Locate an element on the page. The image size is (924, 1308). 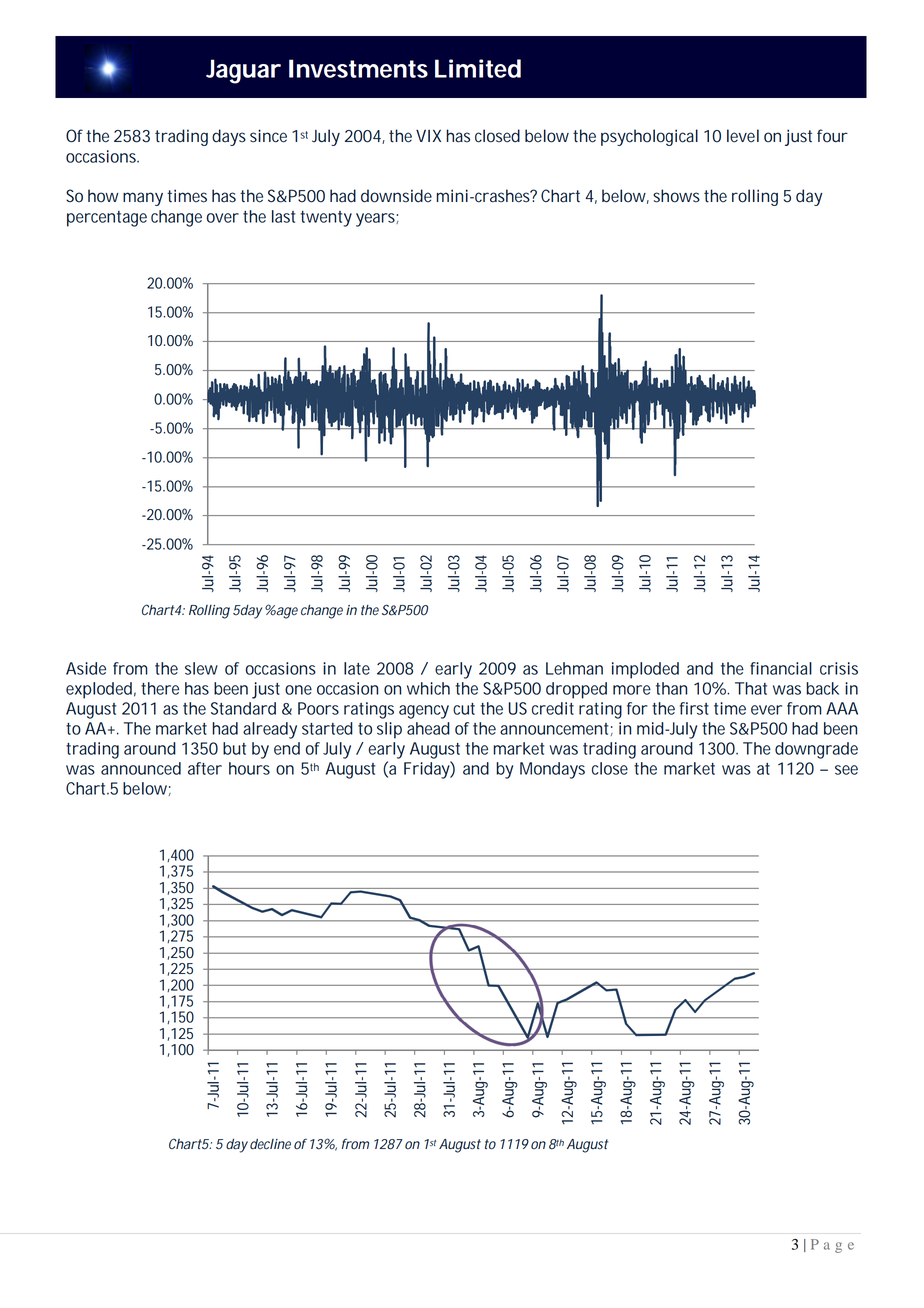
VIX is located at coordinates (428, 135).
